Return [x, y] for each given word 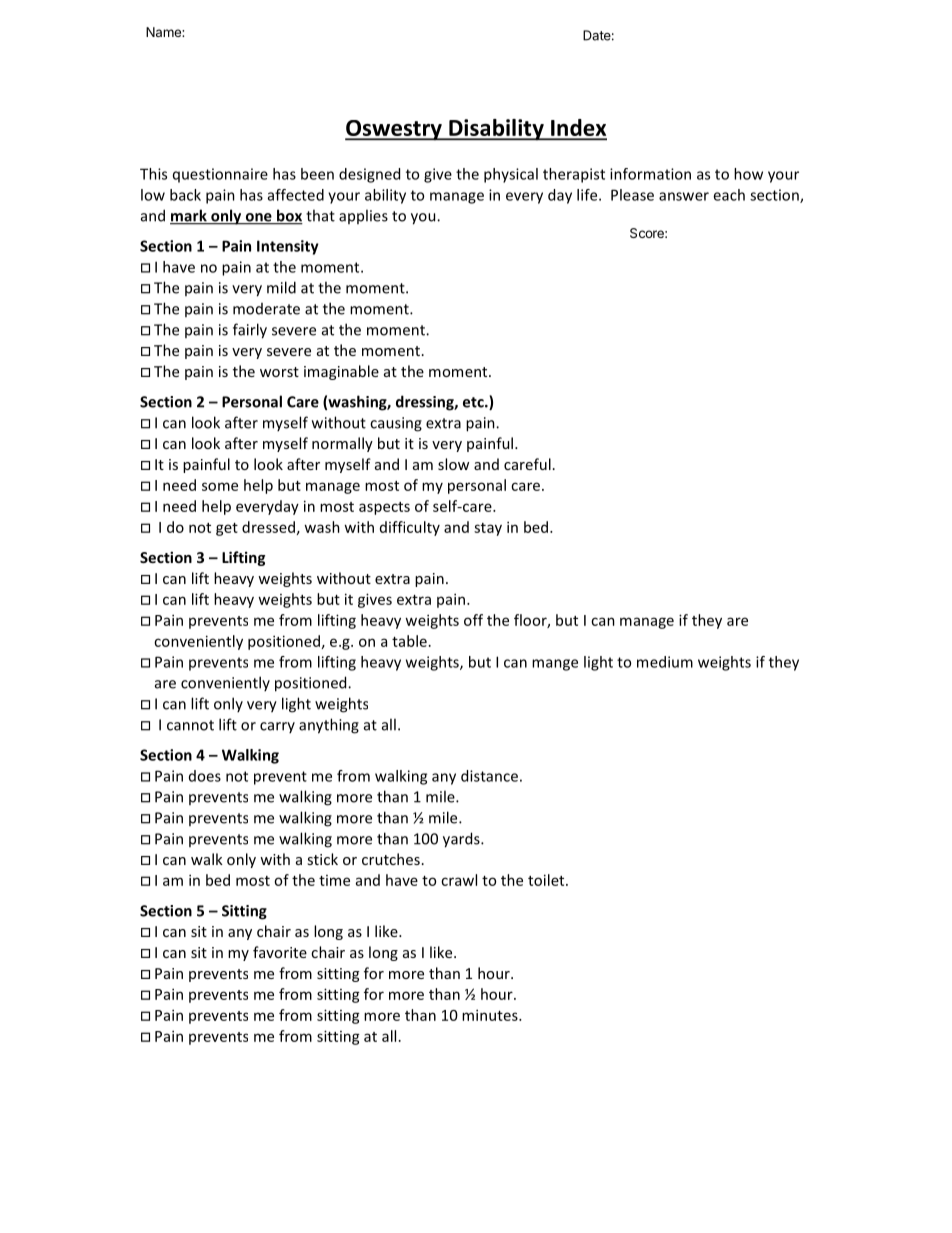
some [220, 486]
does [205, 776]
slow [453, 464]
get [227, 529]
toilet [547, 880]
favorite [280, 952]
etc [474, 402]
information [650, 174]
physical [511, 175]
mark [189, 216]
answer [684, 196]
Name [164, 32]
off [473, 620]
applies [363, 216]
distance [489, 776]
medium [665, 662]
